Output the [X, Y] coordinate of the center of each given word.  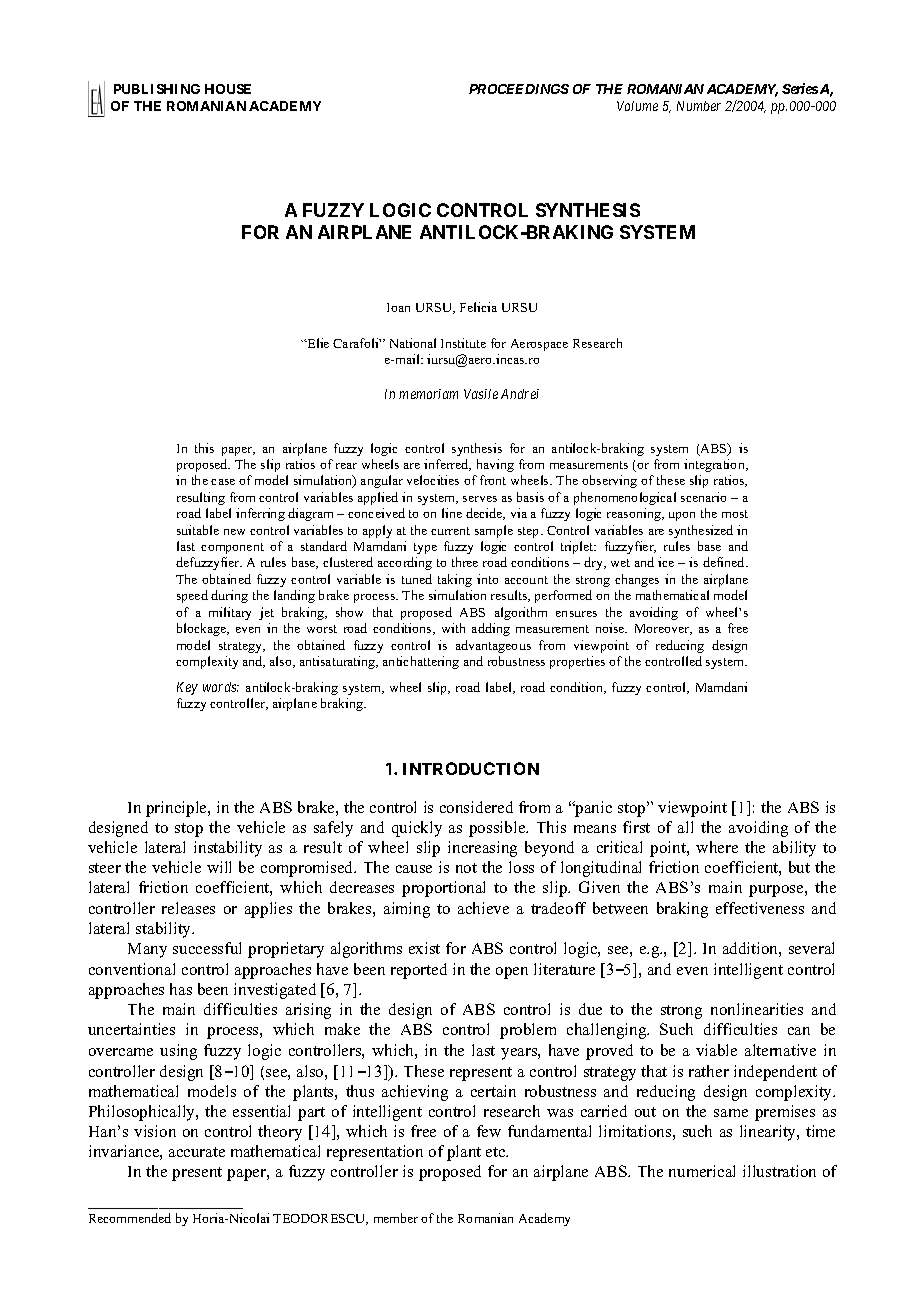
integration [715, 465]
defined [725, 562]
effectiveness [760, 908]
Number [699, 106]
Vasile [481, 394]
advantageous [493, 646]
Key [187, 688]
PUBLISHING [157, 89]
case [223, 482]
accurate [197, 1152]
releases [188, 908]
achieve [483, 908]
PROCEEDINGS [519, 89]
